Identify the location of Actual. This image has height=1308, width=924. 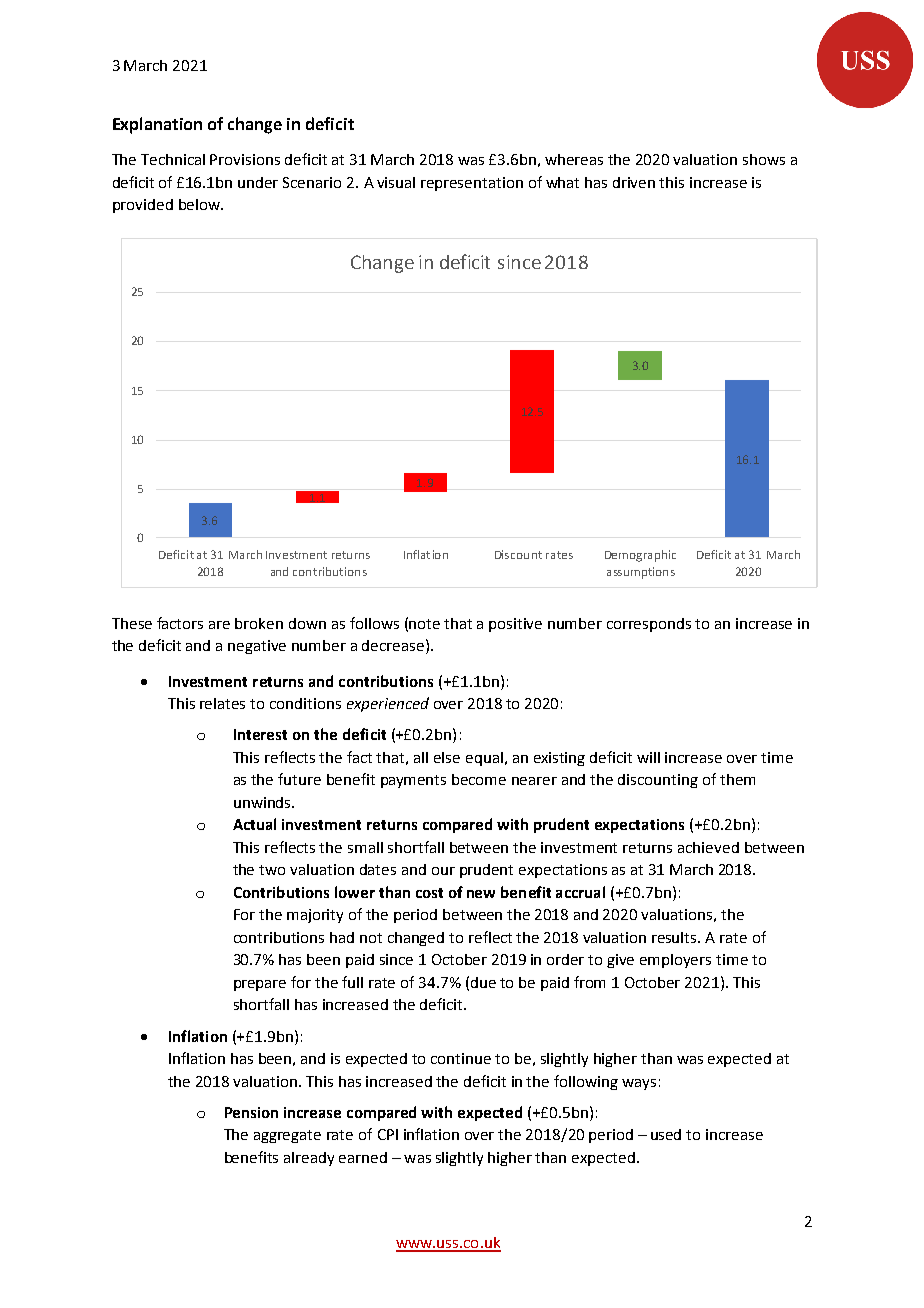
(254, 824).
